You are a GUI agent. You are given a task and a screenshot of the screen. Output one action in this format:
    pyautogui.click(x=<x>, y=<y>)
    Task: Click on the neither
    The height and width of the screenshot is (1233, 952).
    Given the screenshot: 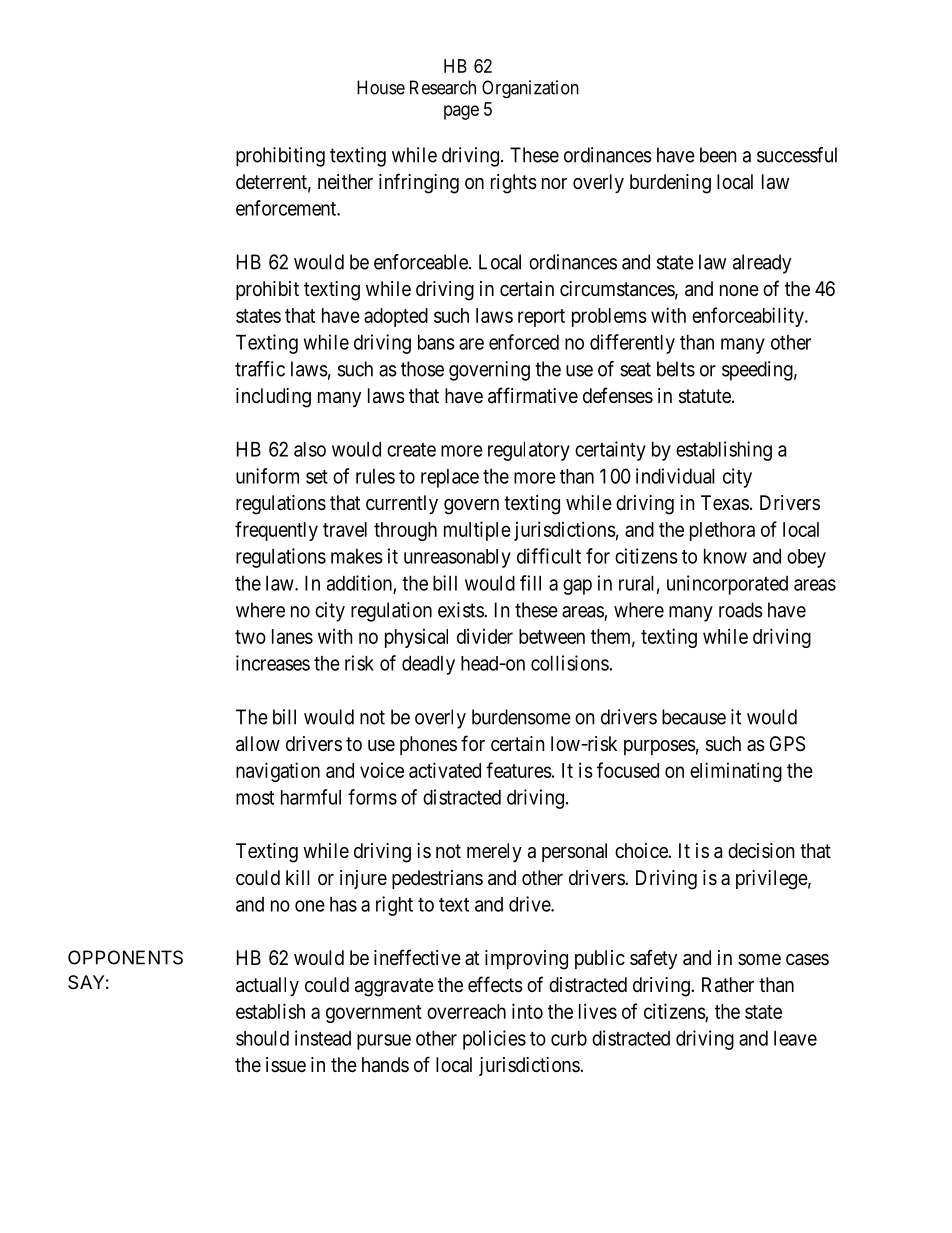 What is the action you would take?
    pyautogui.click(x=345, y=182)
